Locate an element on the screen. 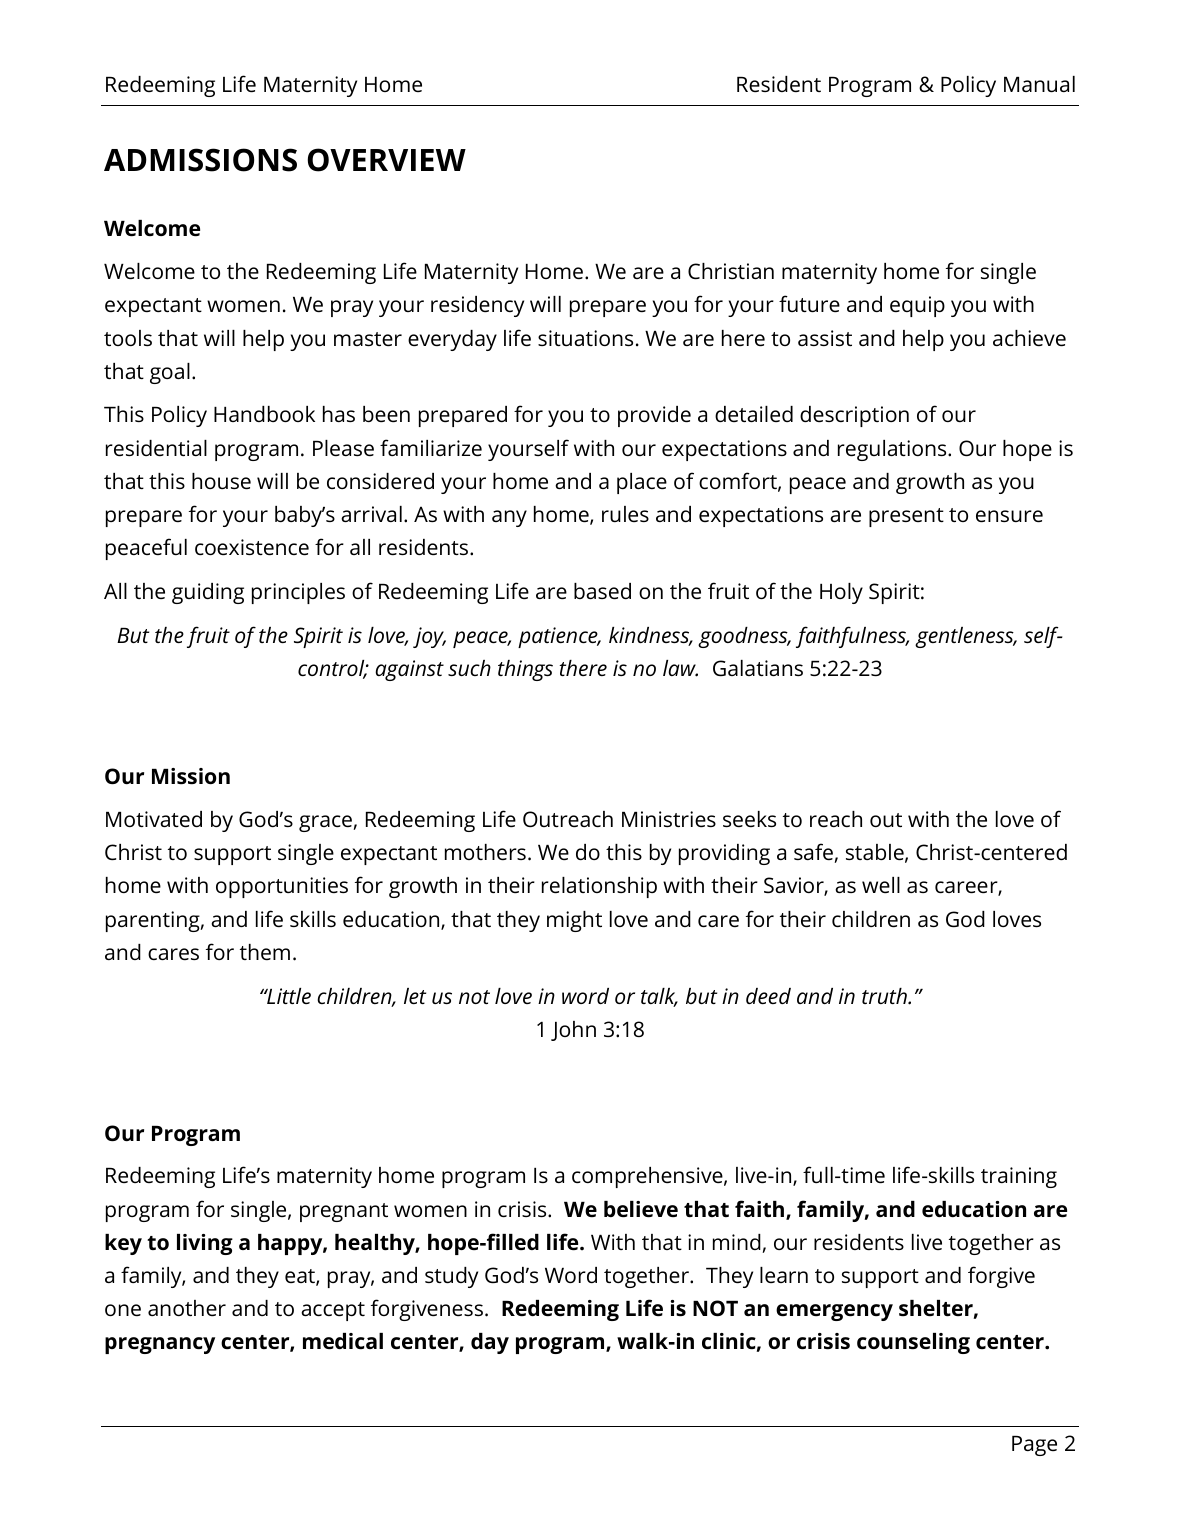 The width and height of the screenshot is (1180, 1527). study is located at coordinates (451, 1277).
